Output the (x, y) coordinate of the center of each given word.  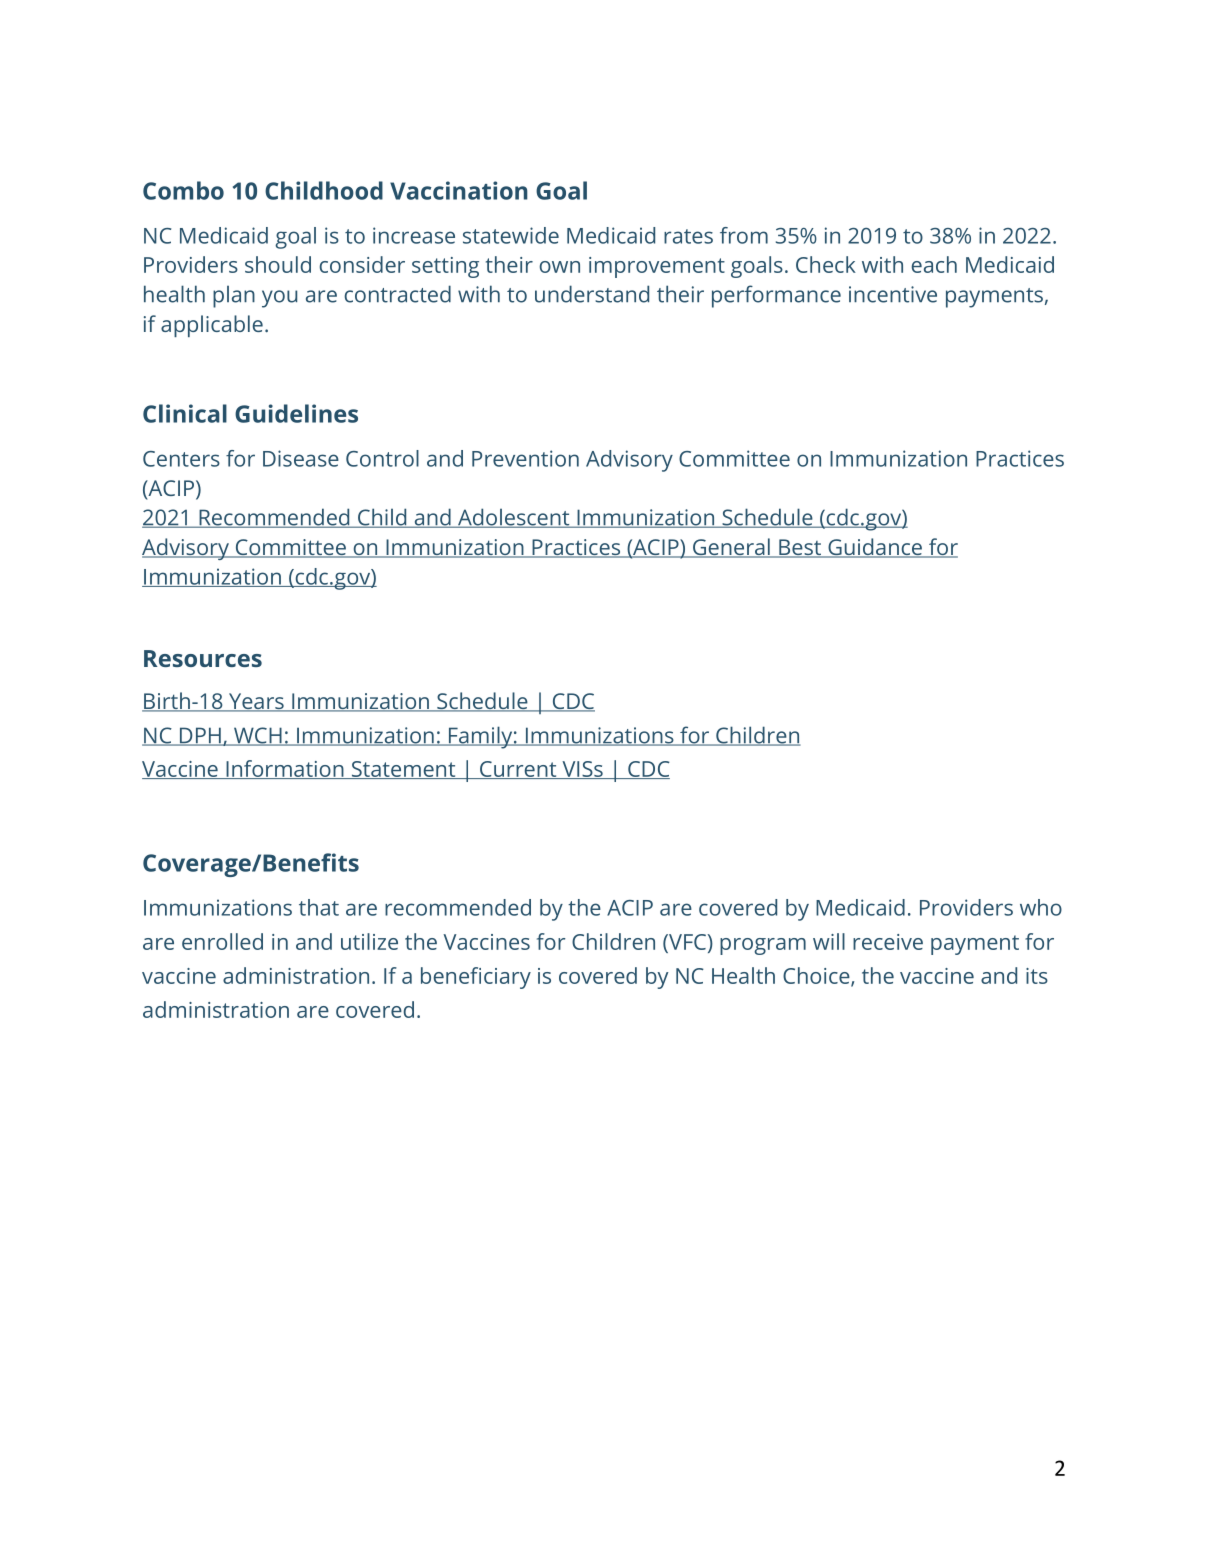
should (278, 264)
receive (888, 942)
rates (688, 236)
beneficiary (476, 978)
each (934, 264)
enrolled (222, 941)
